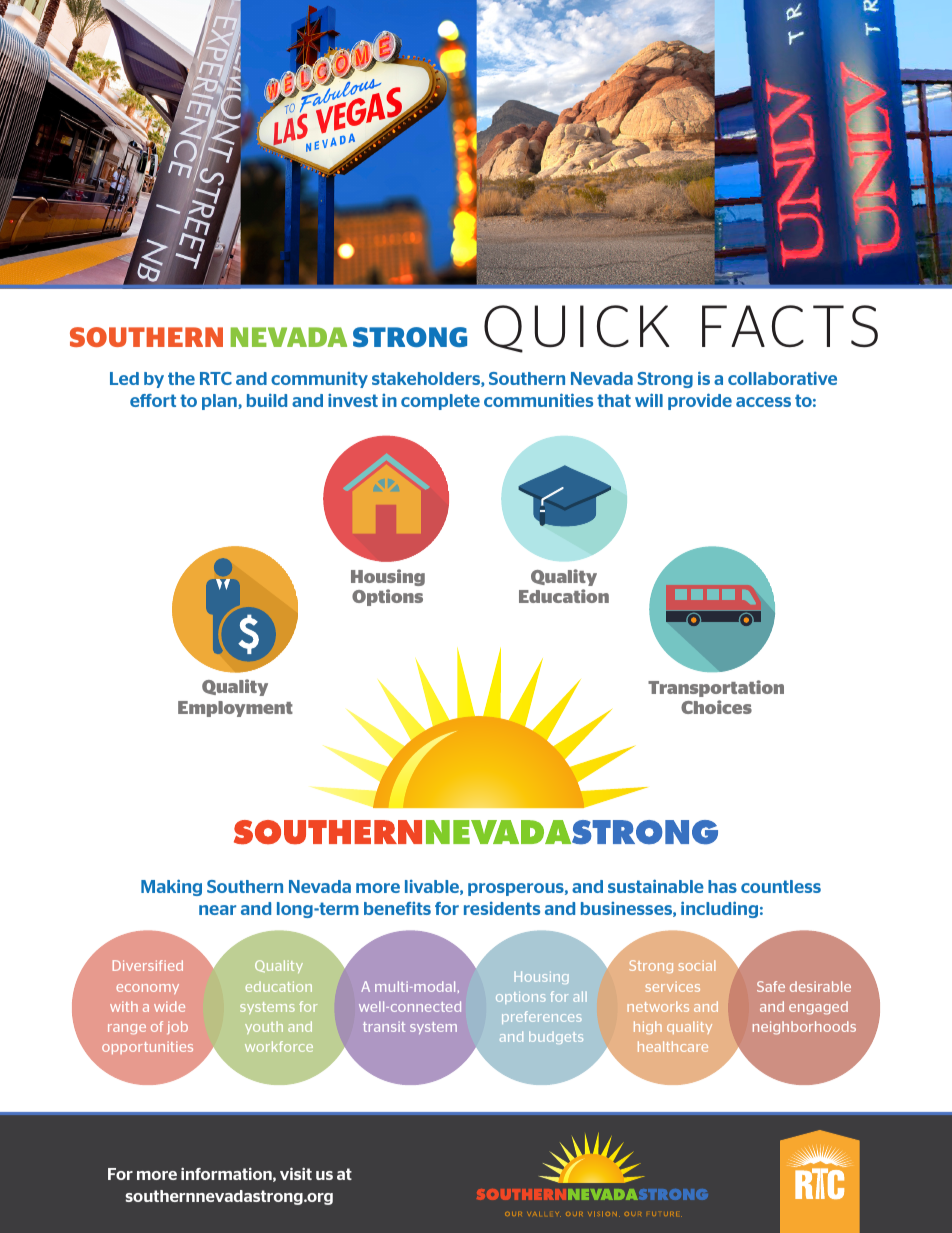 Image resolution: width=952 pixels, height=1233 pixels. Describe the element at coordinates (782, 378) in the screenshot. I see `collaborative` at that location.
